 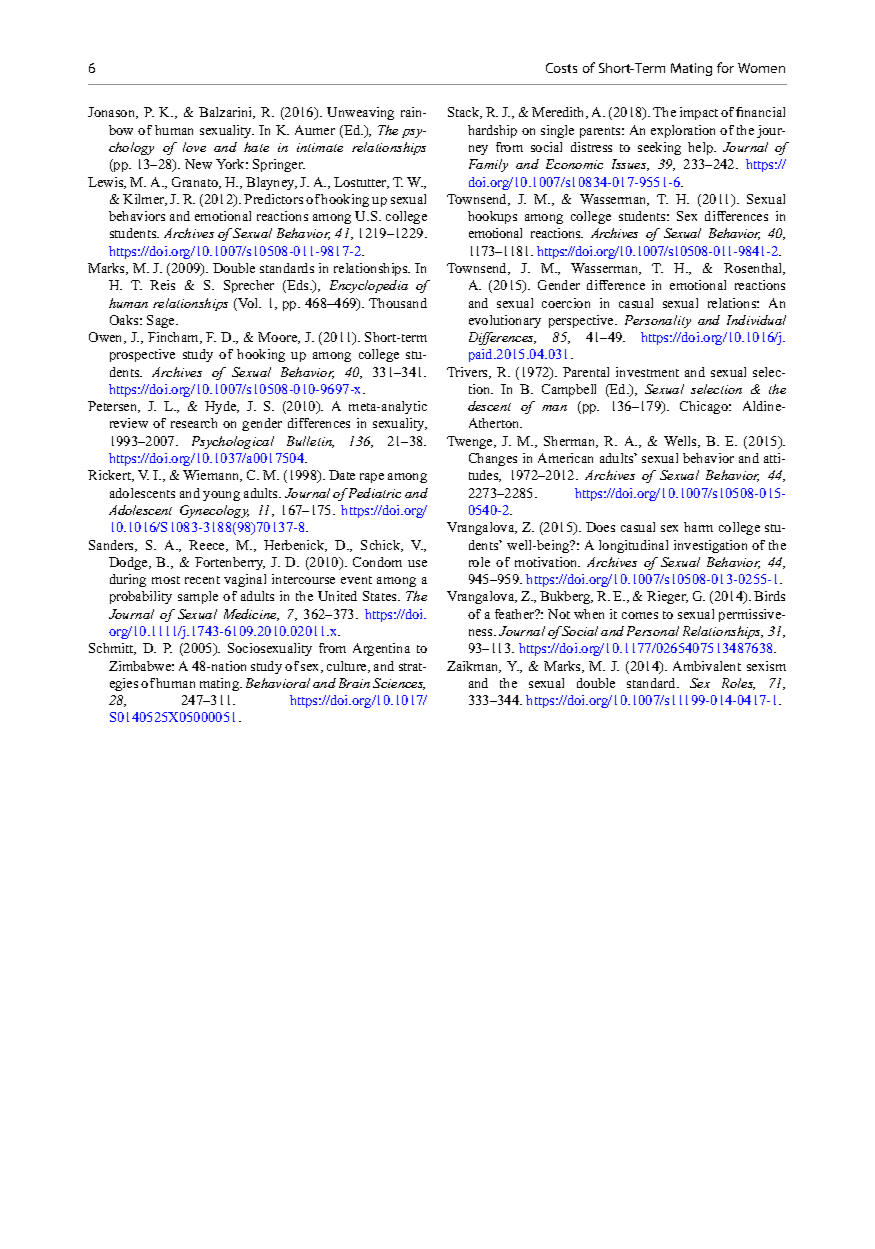 What do you see at coordinates (112, 649) in the document?
I see `Schmitt` at bounding box center [112, 649].
